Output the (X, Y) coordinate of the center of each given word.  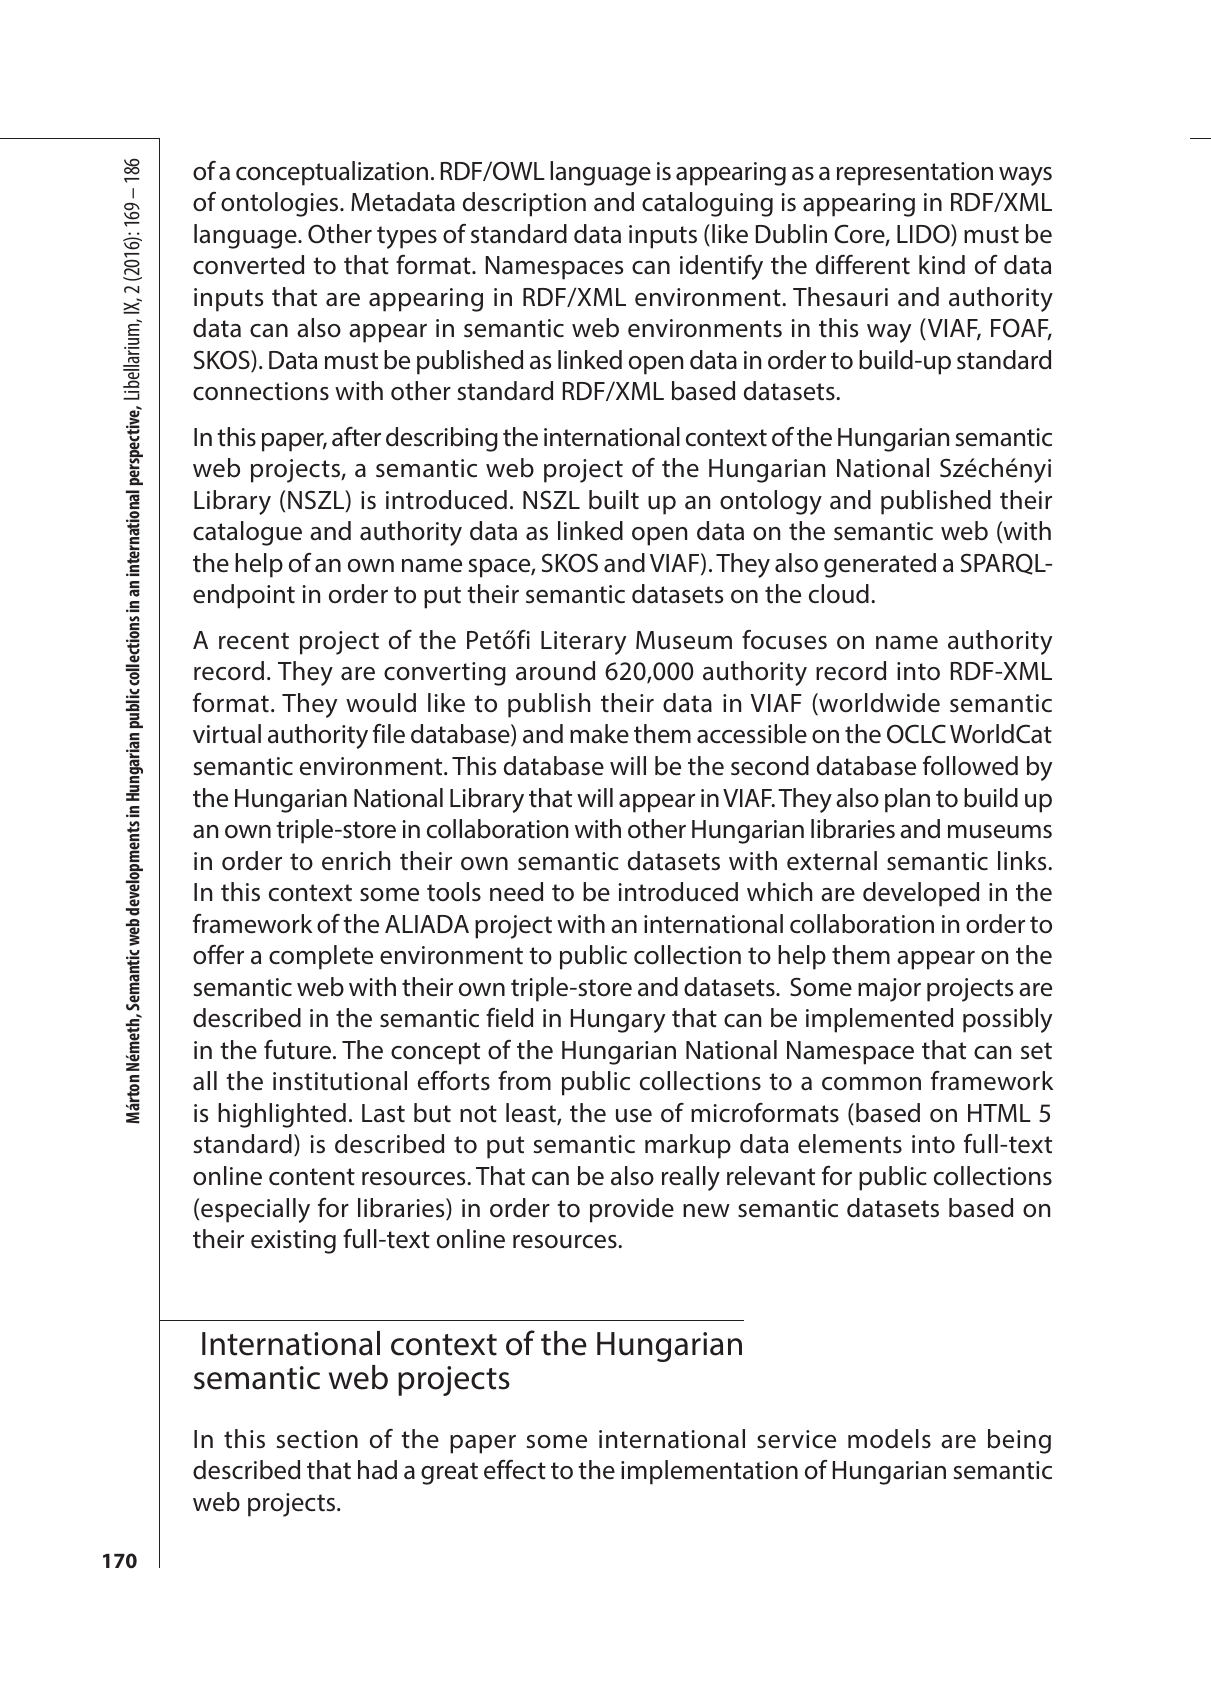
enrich (356, 861)
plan (907, 800)
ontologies (281, 204)
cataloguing (707, 204)
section (317, 1439)
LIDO (924, 235)
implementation (709, 1472)
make (599, 734)
